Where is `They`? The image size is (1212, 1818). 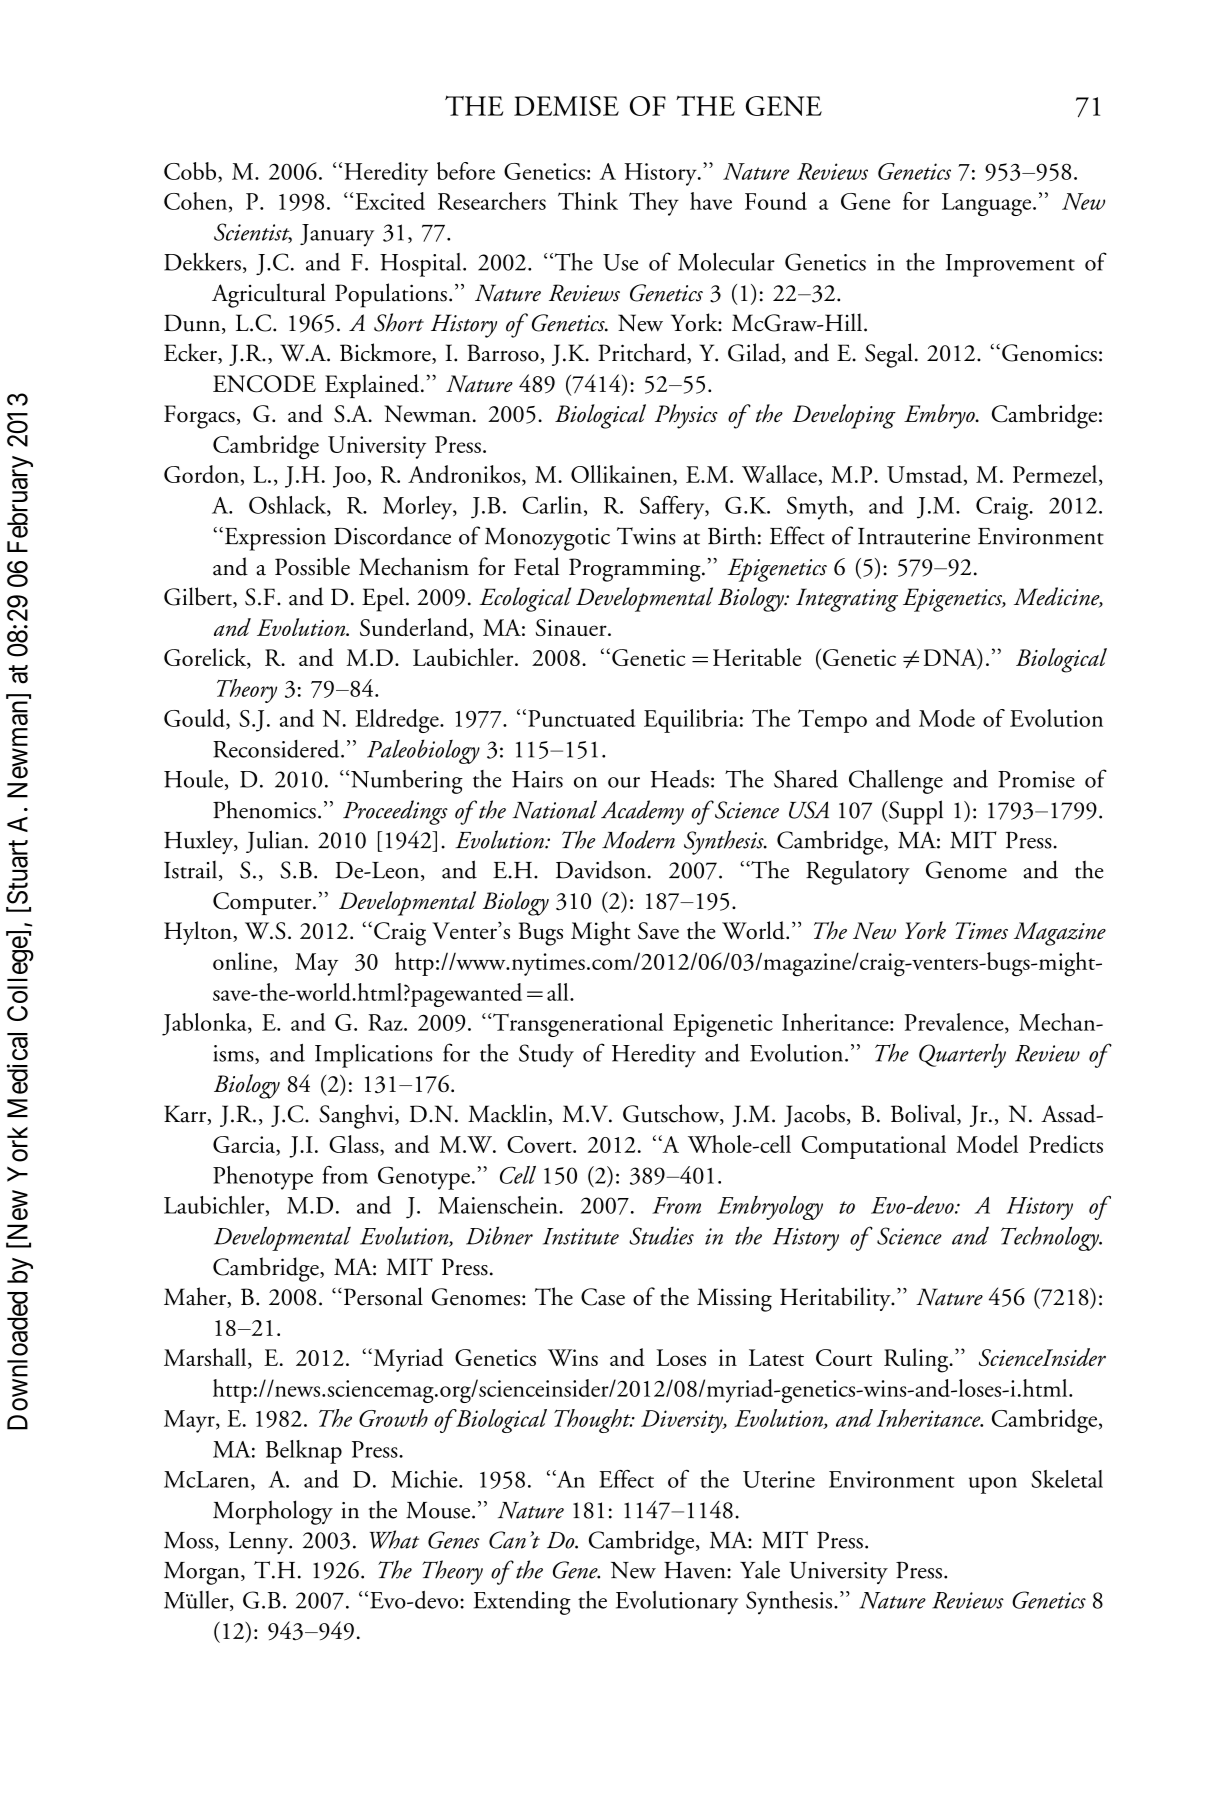 They is located at coordinates (654, 204).
